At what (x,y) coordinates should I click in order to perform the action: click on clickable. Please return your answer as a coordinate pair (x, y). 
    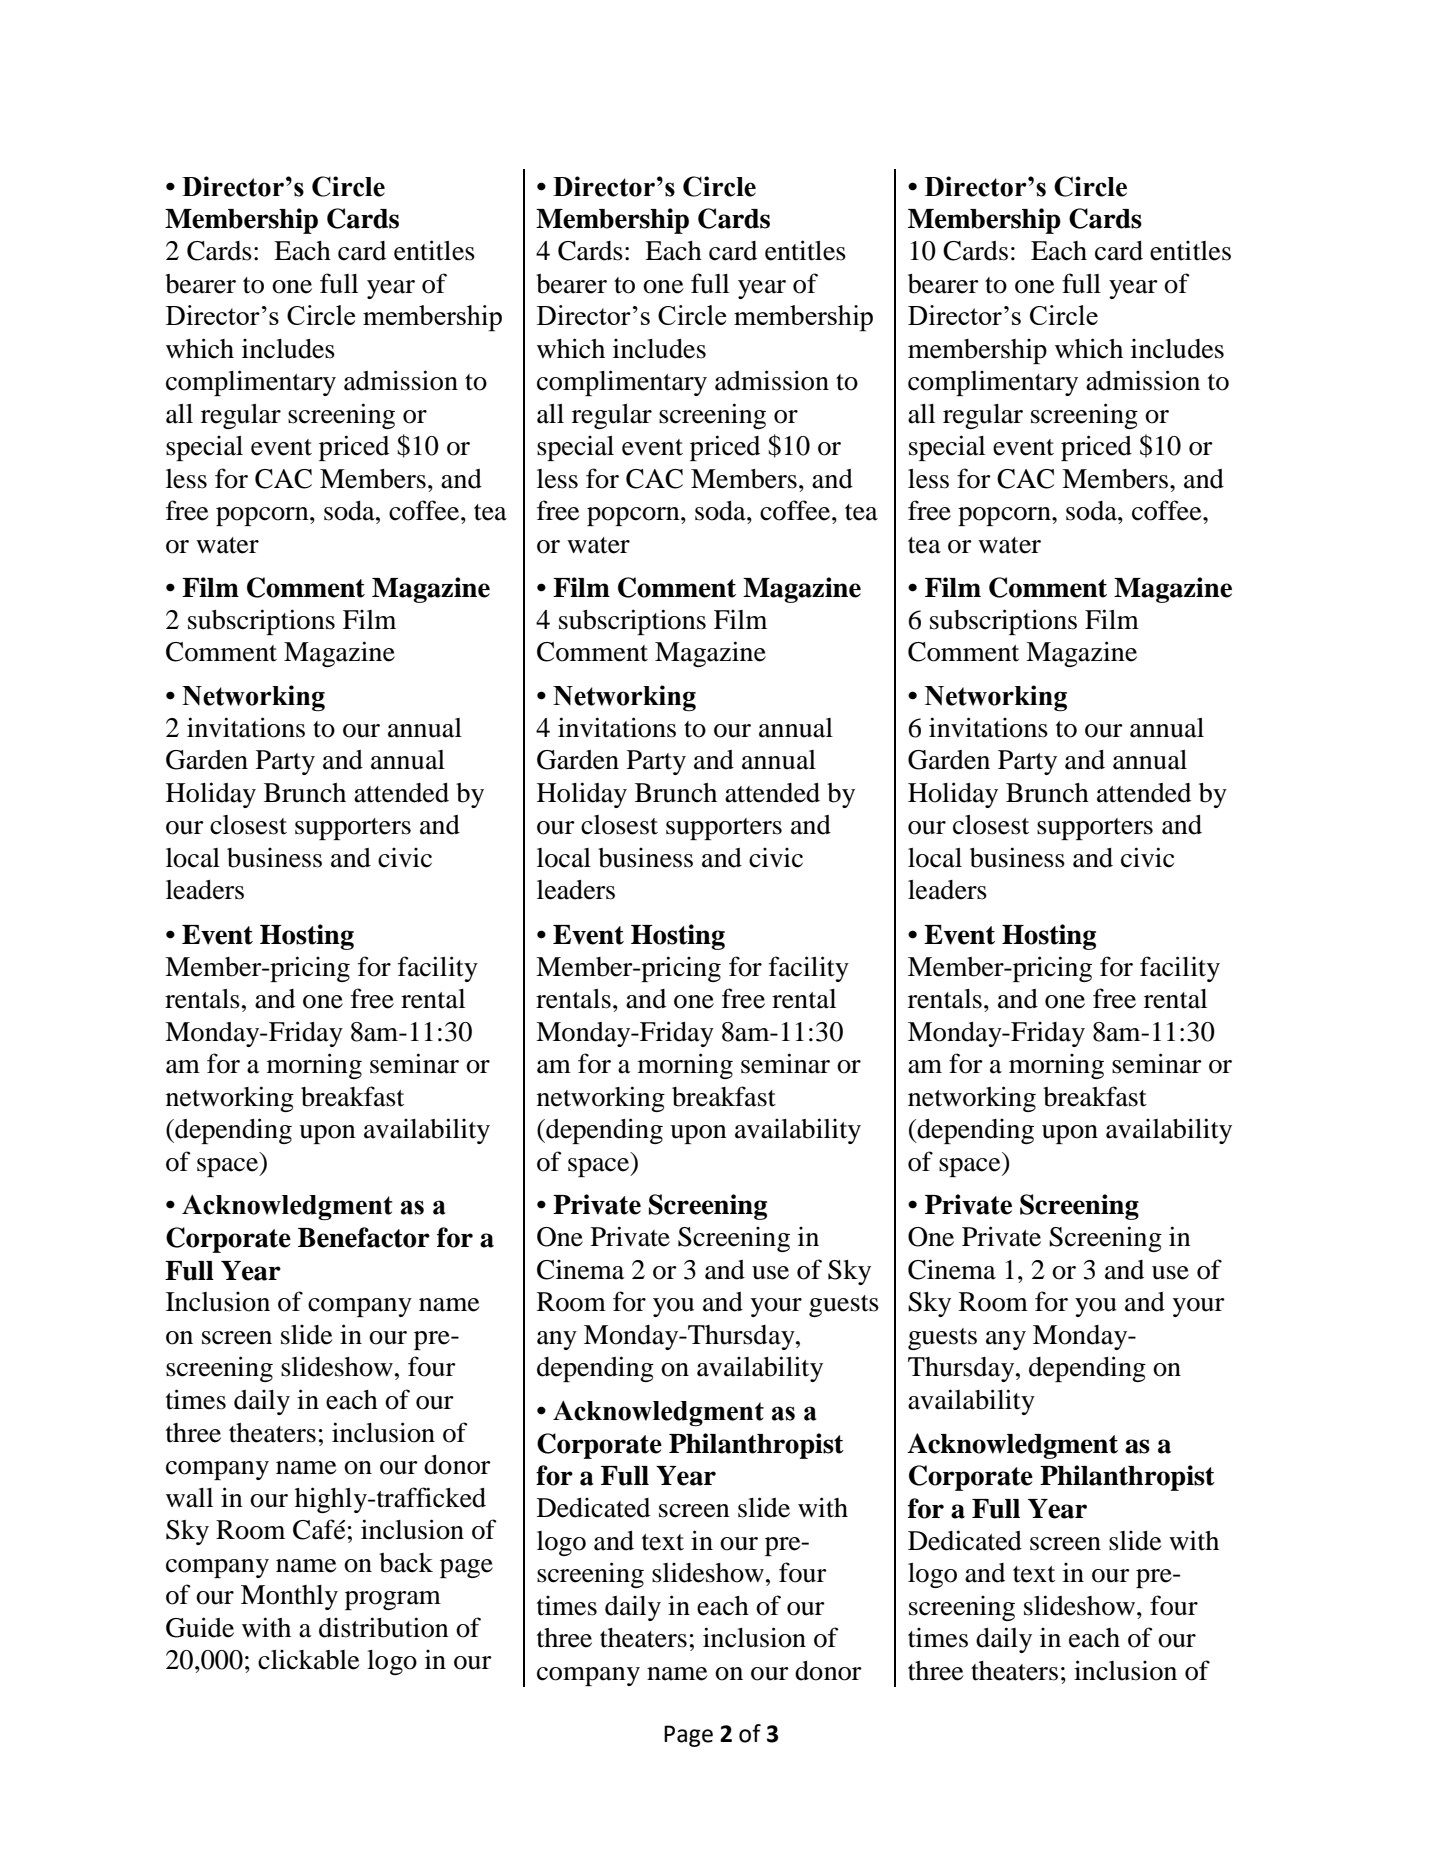
    Looking at the image, I should click on (308, 1659).
